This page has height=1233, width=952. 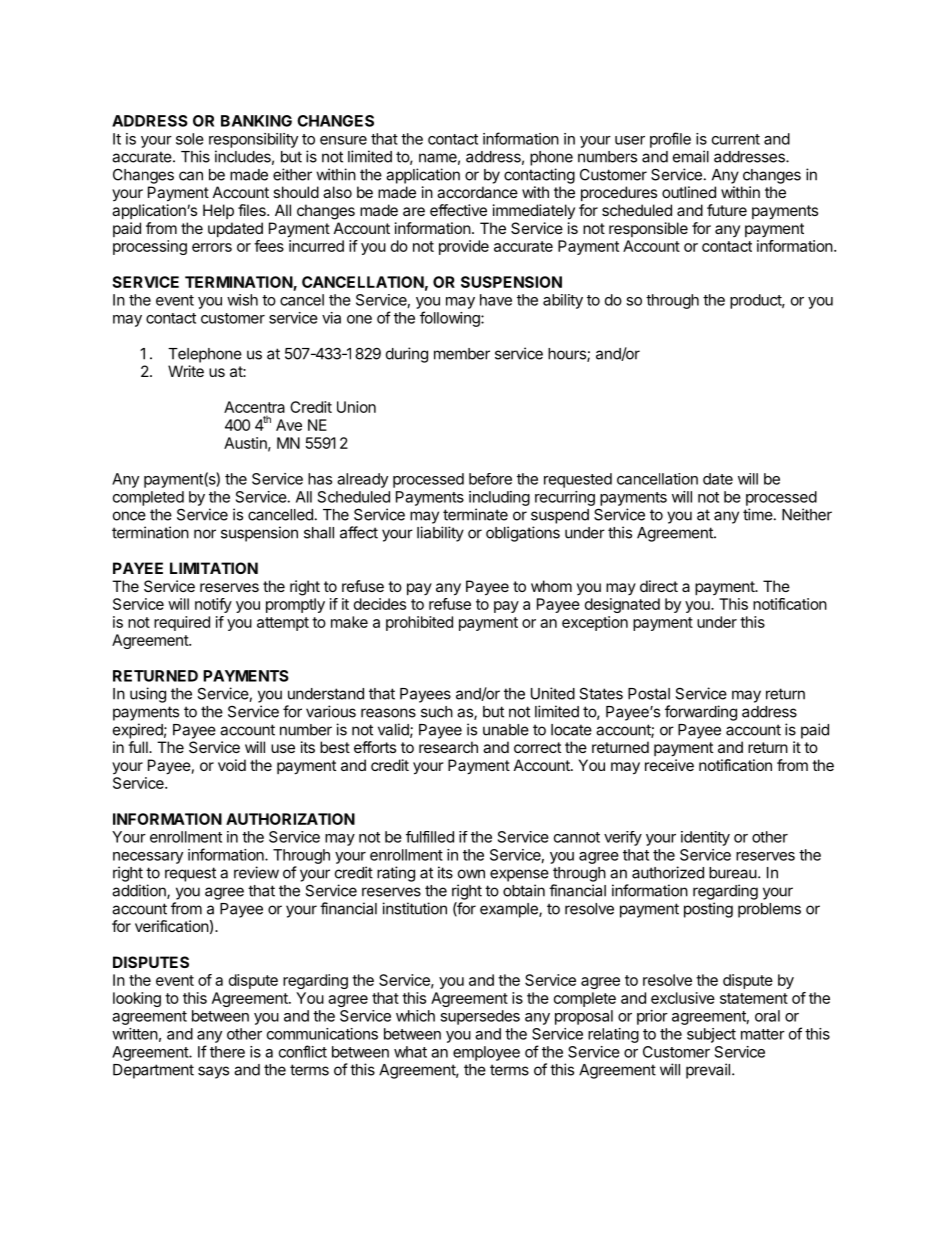 I want to click on employee, so click(x=486, y=1053).
